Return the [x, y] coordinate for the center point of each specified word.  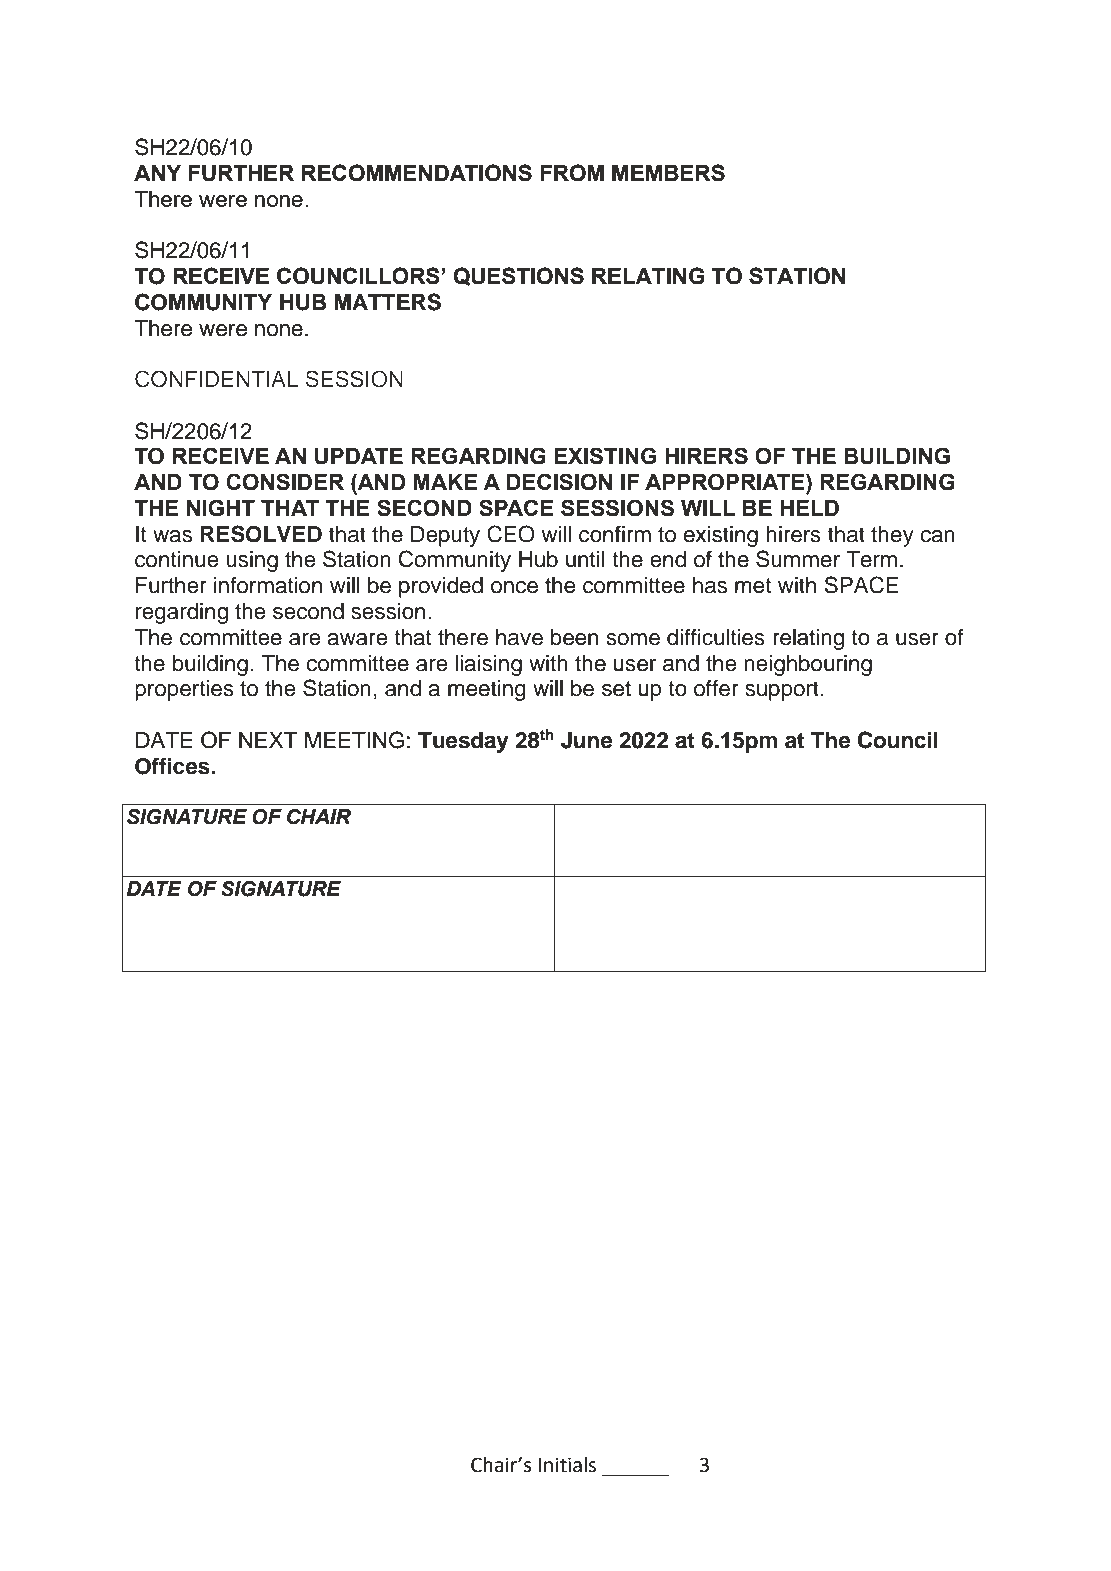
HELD [809, 508]
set [616, 688]
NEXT [268, 740]
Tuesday [463, 742]
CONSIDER [285, 482]
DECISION [559, 482]
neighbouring [808, 665]
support [782, 691]
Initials [567, 1465]
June [587, 740]
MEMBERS [668, 173]
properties [184, 690]
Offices [173, 766]
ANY [157, 173]
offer [716, 688]
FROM [572, 173]
